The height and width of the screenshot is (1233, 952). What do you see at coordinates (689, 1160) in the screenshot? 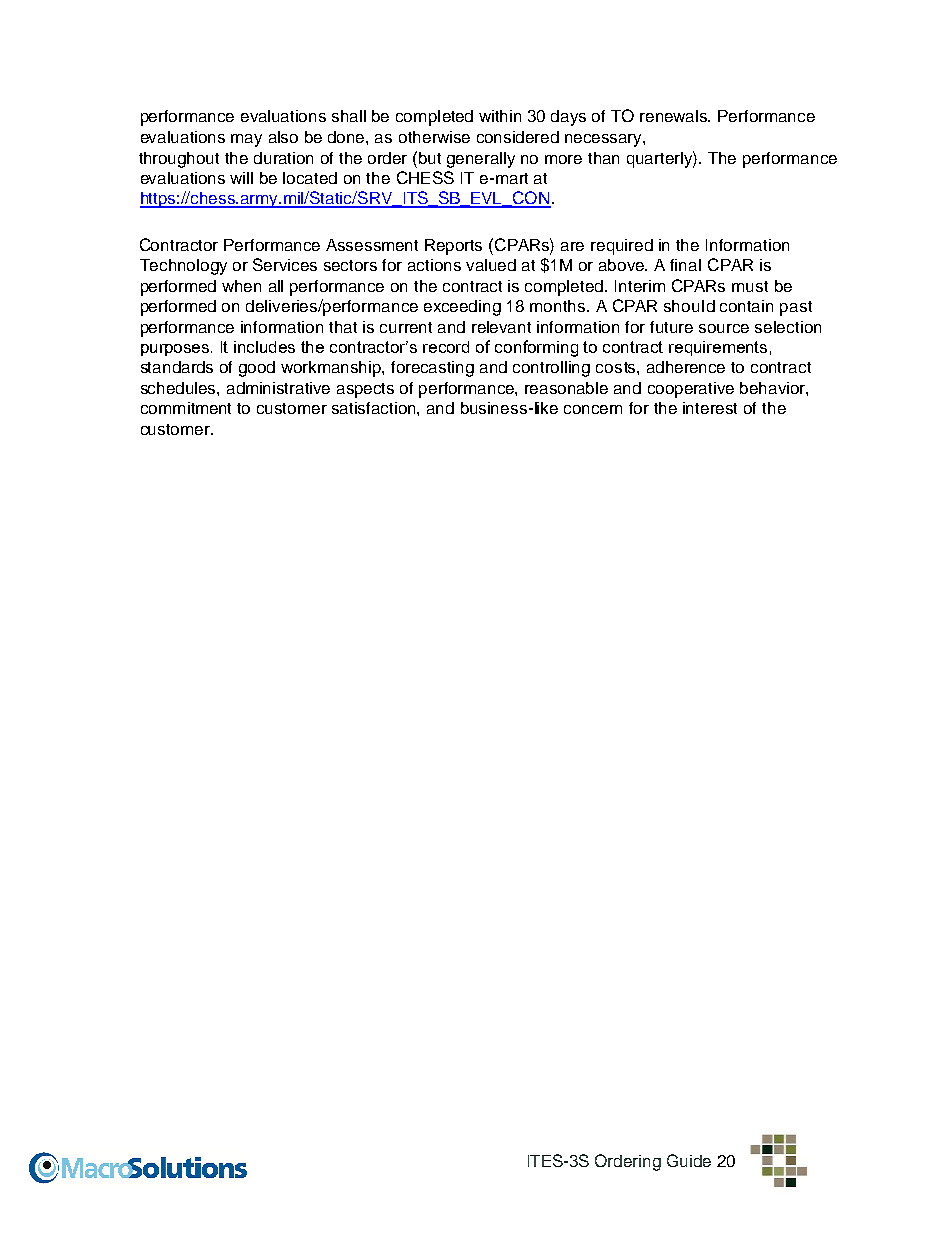
I see `Guide` at bounding box center [689, 1160].
